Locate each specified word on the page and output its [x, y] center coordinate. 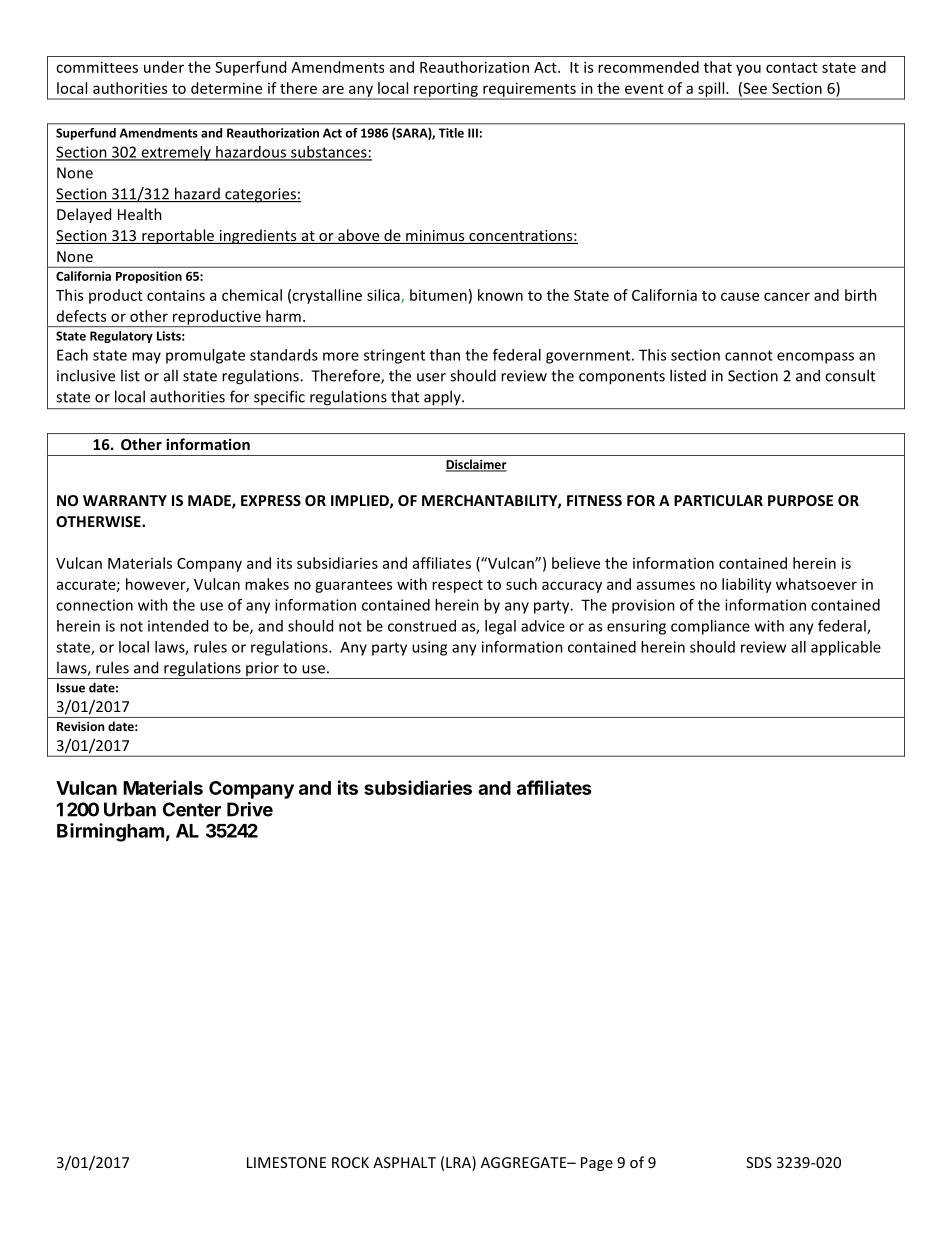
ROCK [350, 1162]
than [445, 355]
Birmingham [110, 832]
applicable [846, 648]
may [146, 358]
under [164, 67]
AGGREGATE [525, 1162]
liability [747, 585]
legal [500, 627]
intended [178, 626]
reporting [446, 90]
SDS [759, 1162]
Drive [250, 809]
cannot [749, 355]
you [748, 70]
